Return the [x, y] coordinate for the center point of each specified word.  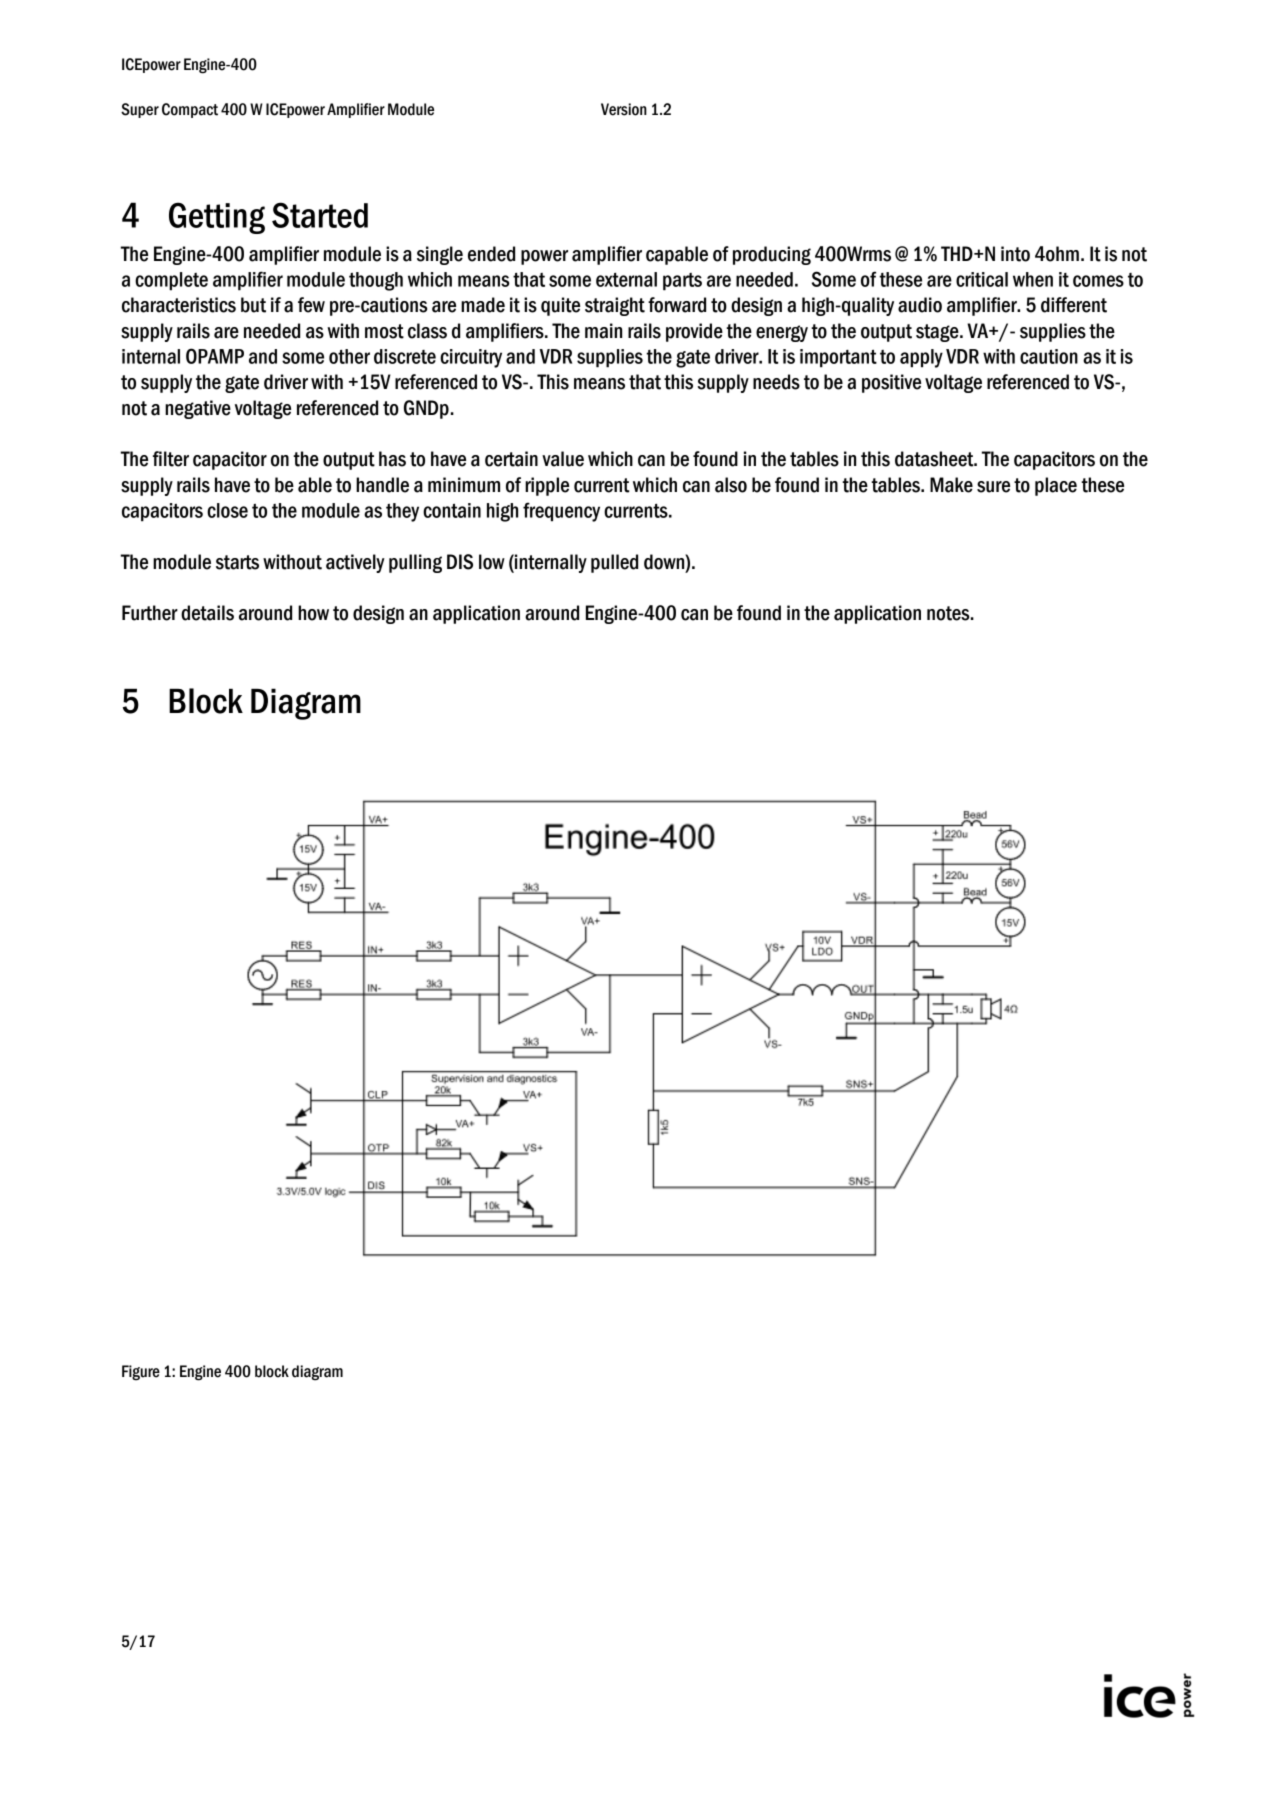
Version [624, 109]
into [1015, 254]
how [313, 613]
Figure [141, 1373]
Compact [190, 110]
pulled [614, 563]
